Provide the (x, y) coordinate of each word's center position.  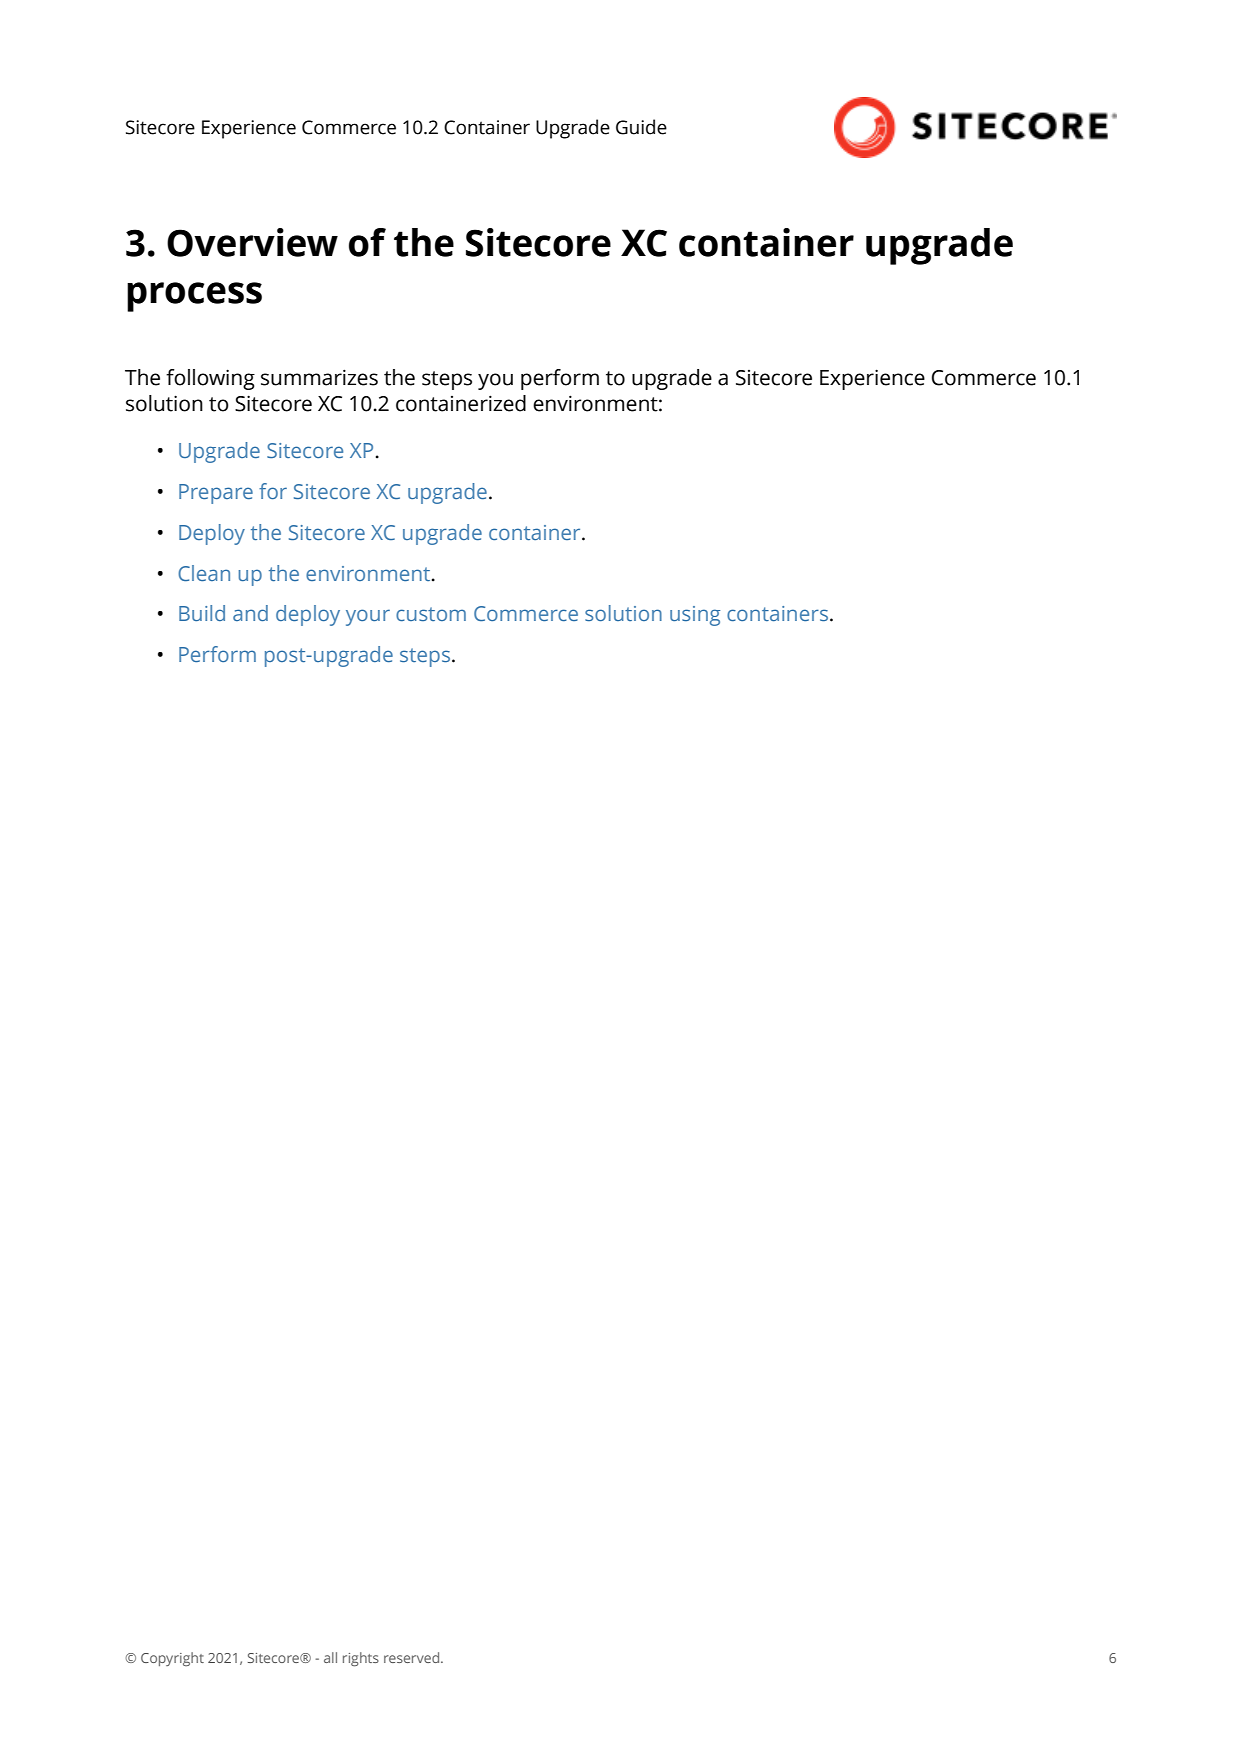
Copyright (172, 1659)
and (250, 613)
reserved (413, 1657)
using (695, 616)
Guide (641, 127)
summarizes (319, 377)
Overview (252, 242)
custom (431, 614)
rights (361, 1659)
